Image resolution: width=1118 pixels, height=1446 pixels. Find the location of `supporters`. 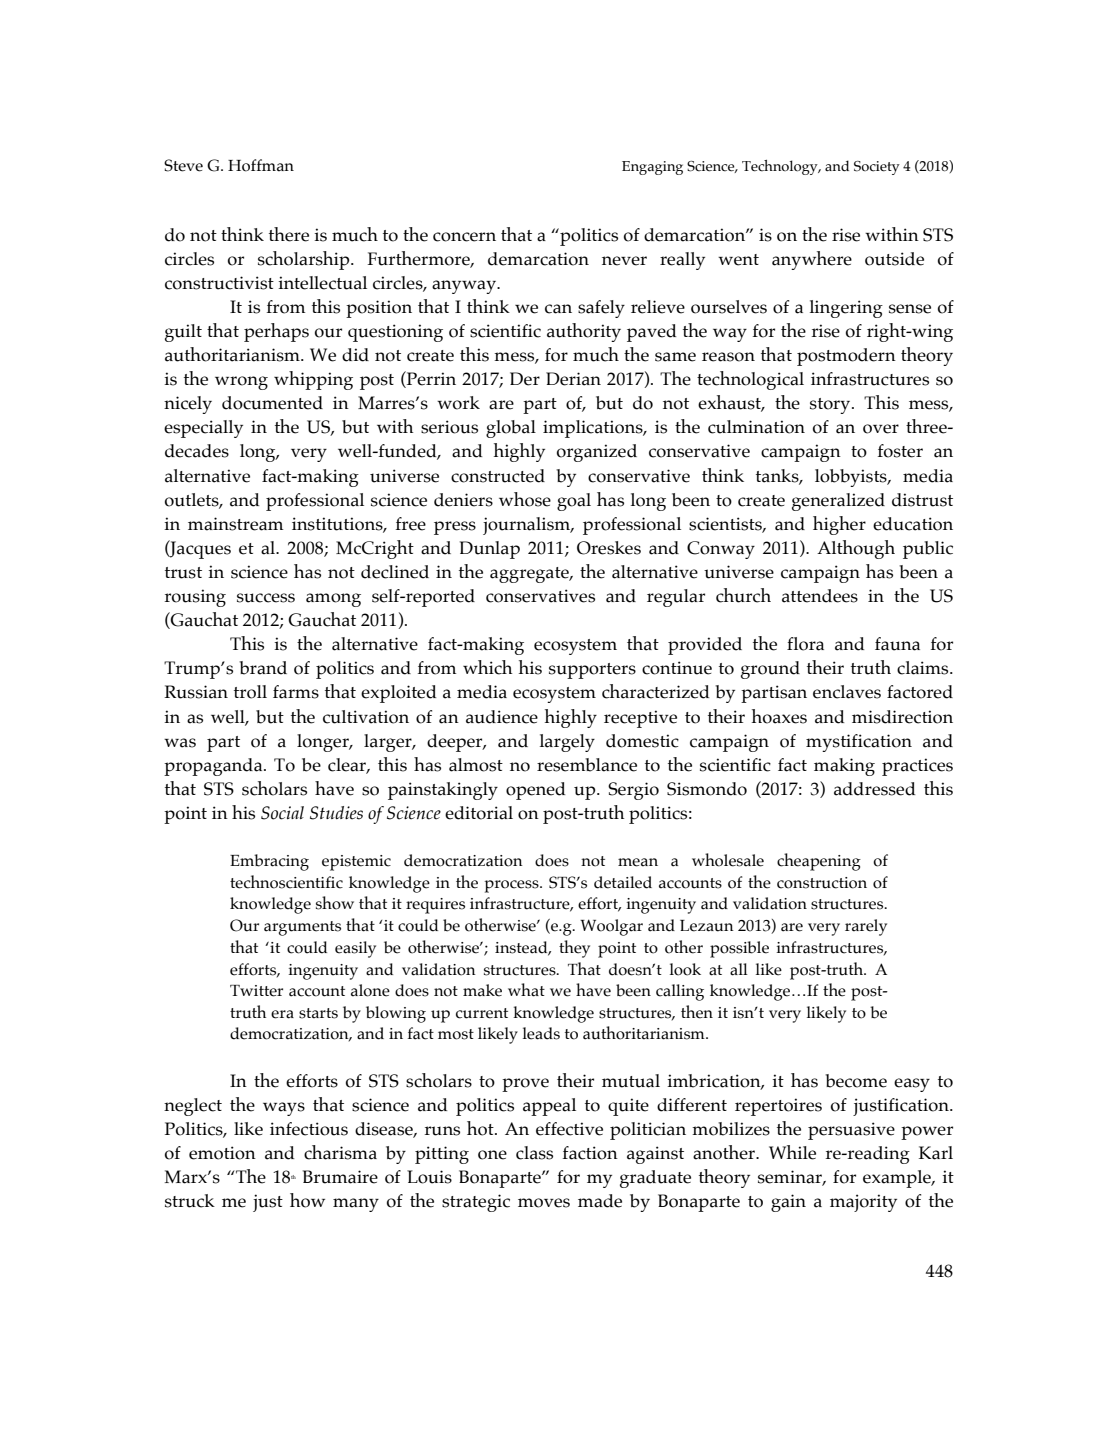

supporters is located at coordinates (592, 671).
